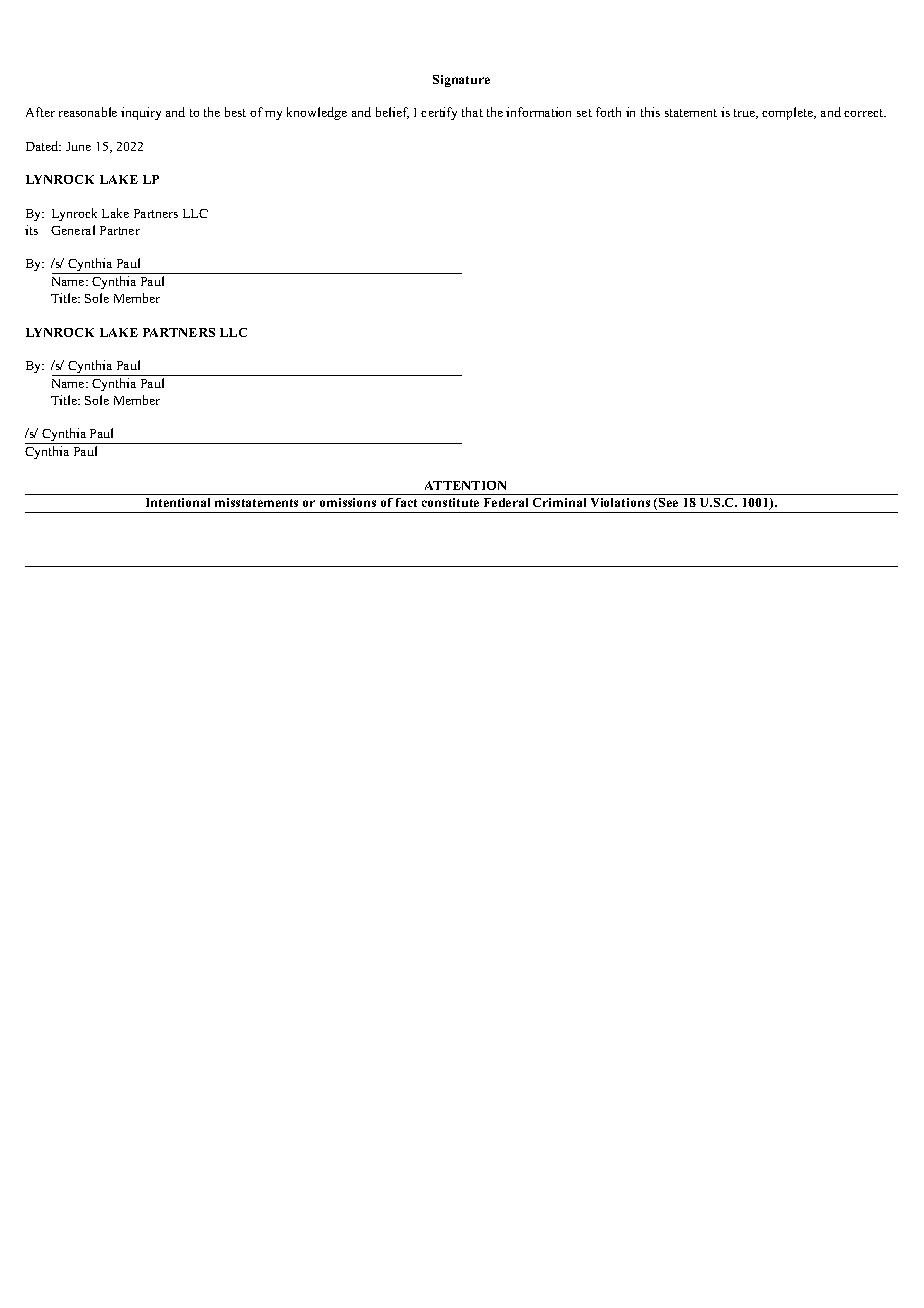 The image size is (924, 1308). What do you see at coordinates (584, 113) in the screenshot?
I see `set` at bounding box center [584, 113].
